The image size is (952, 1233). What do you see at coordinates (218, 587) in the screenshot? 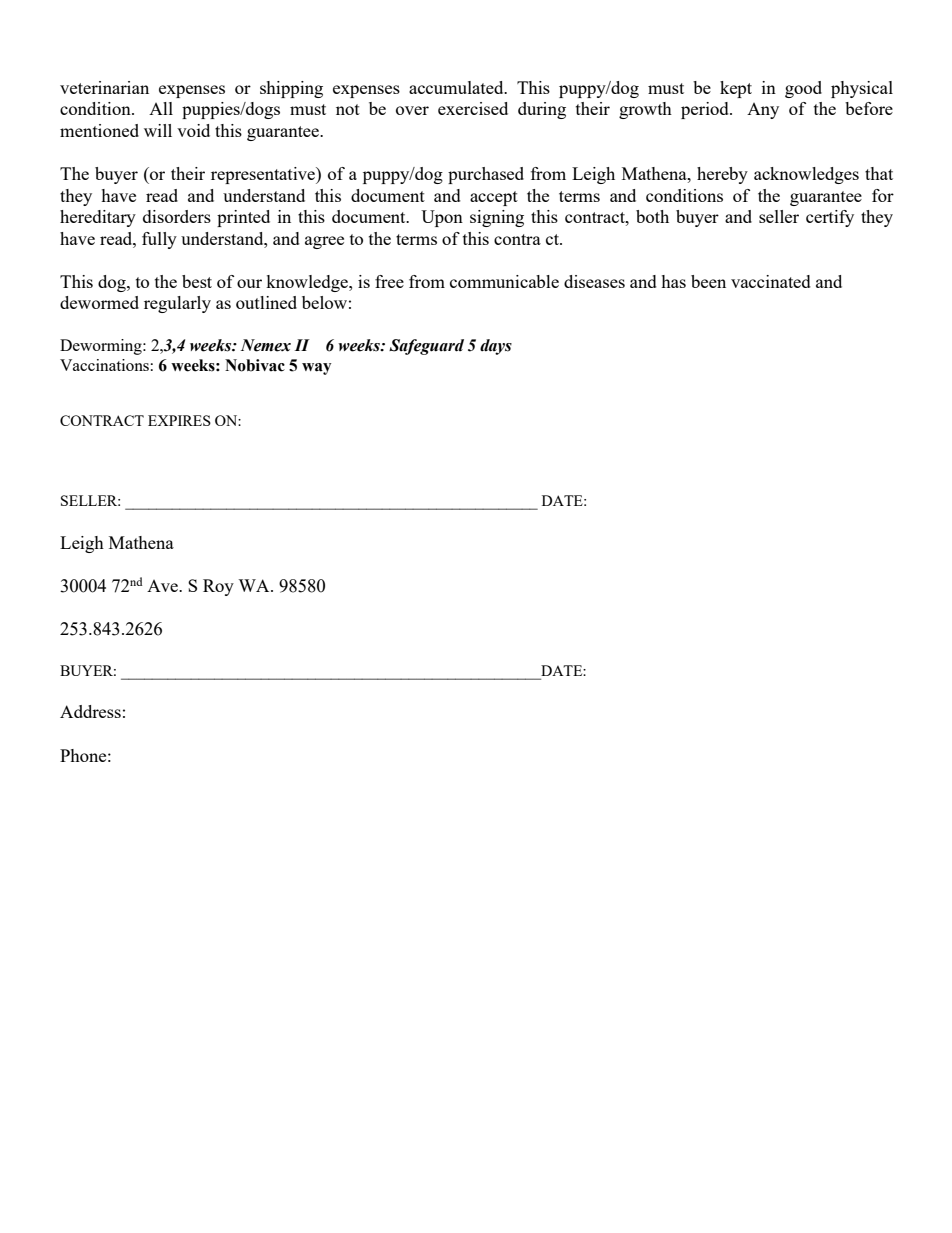
I see `Roy` at bounding box center [218, 587].
